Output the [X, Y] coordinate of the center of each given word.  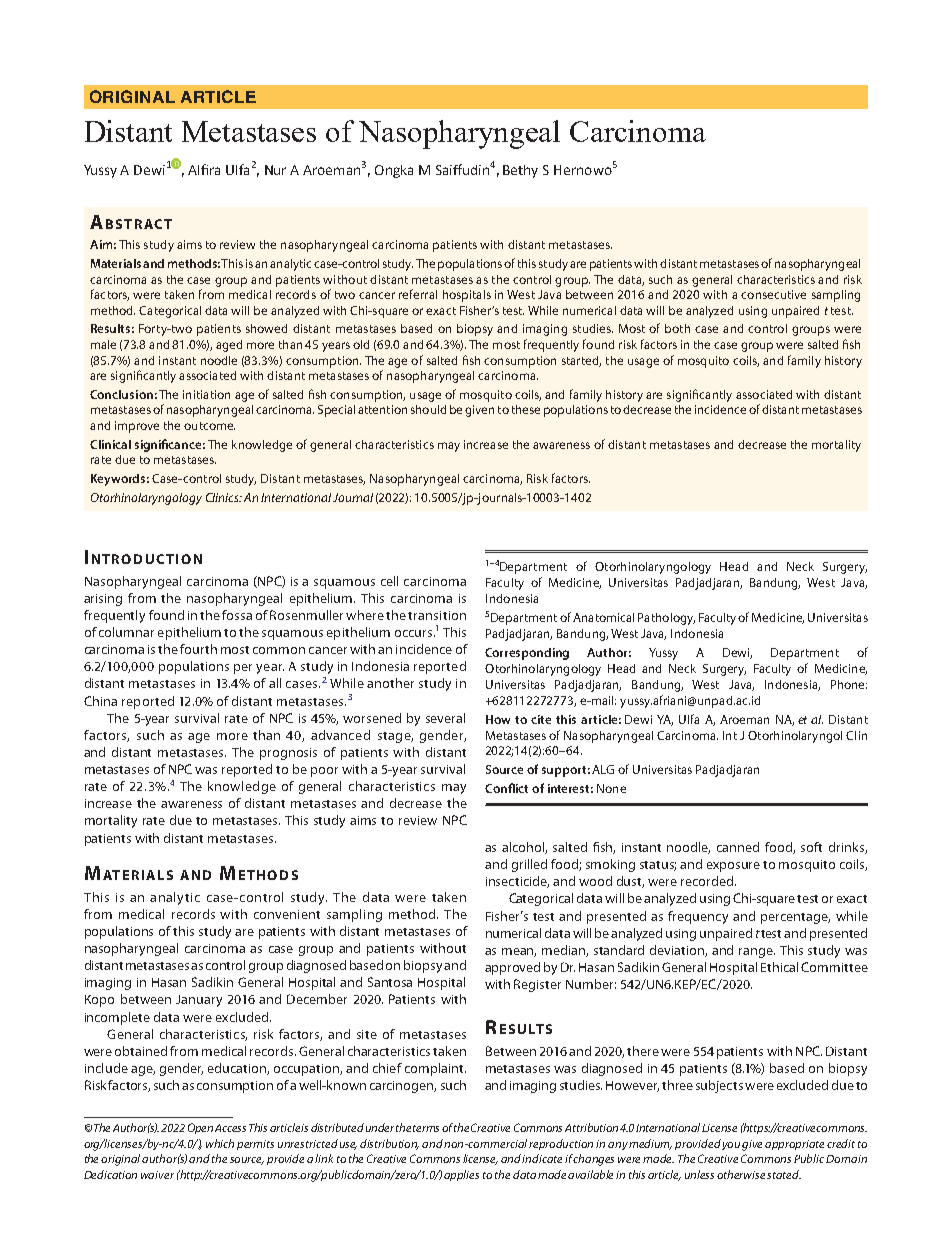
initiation [206, 394]
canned [738, 847]
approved [512, 968]
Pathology [666, 619]
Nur [275, 170]
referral [418, 294]
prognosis [288, 754]
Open [200, 1128]
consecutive [773, 294]
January [199, 1001]
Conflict [506, 788]
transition [437, 615]
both [677, 328]
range [757, 953]
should [428, 409]
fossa [237, 615]
